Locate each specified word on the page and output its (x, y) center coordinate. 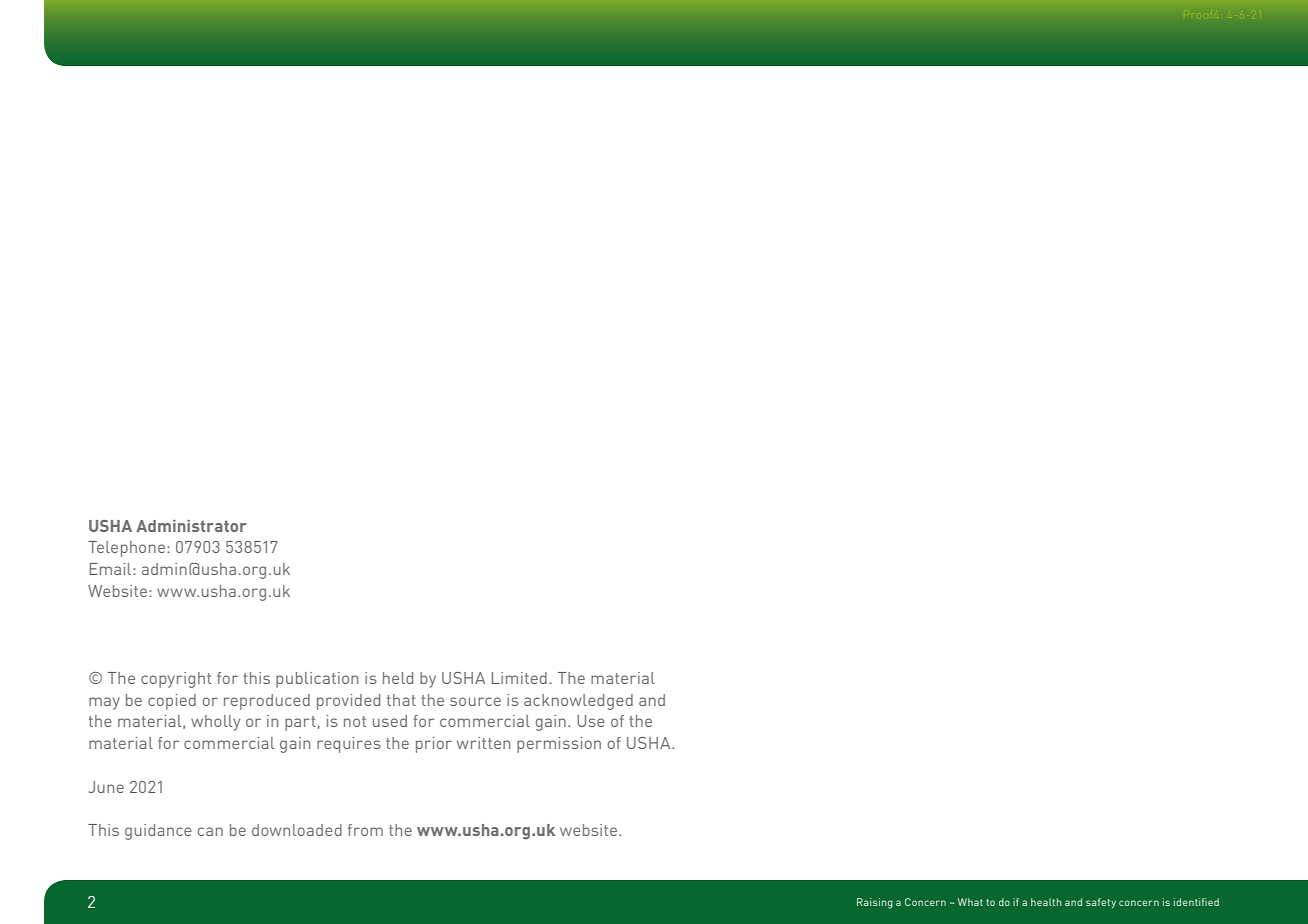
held (398, 678)
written (483, 743)
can (210, 831)
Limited (519, 678)
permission (559, 745)
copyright (176, 680)
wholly (215, 723)
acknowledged (578, 702)
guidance (158, 832)
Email (112, 569)
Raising (875, 903)
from (365, 830)
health (1046, 902)
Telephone (126, 549)
